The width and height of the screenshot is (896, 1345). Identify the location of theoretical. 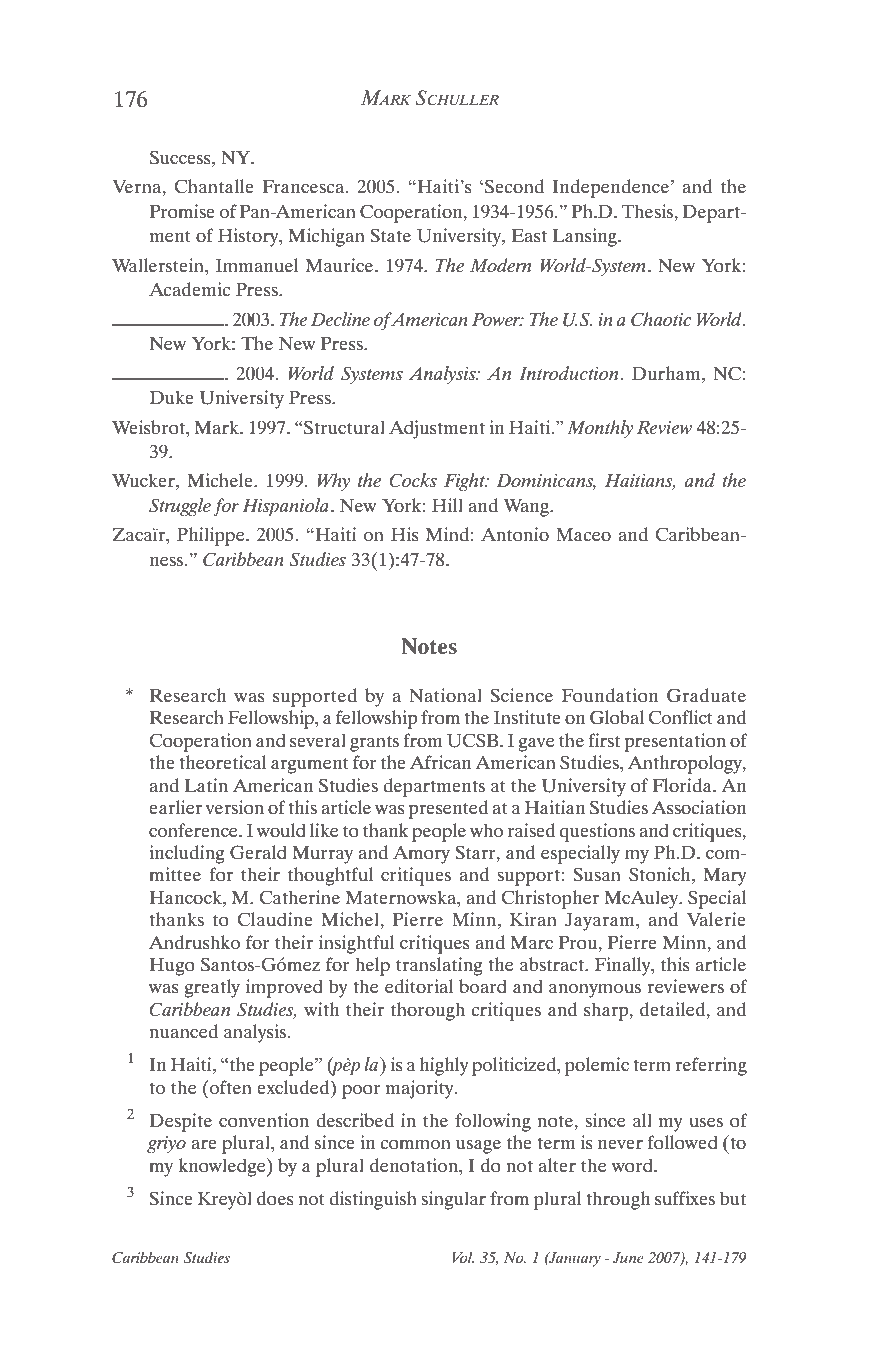
(222, 762).
